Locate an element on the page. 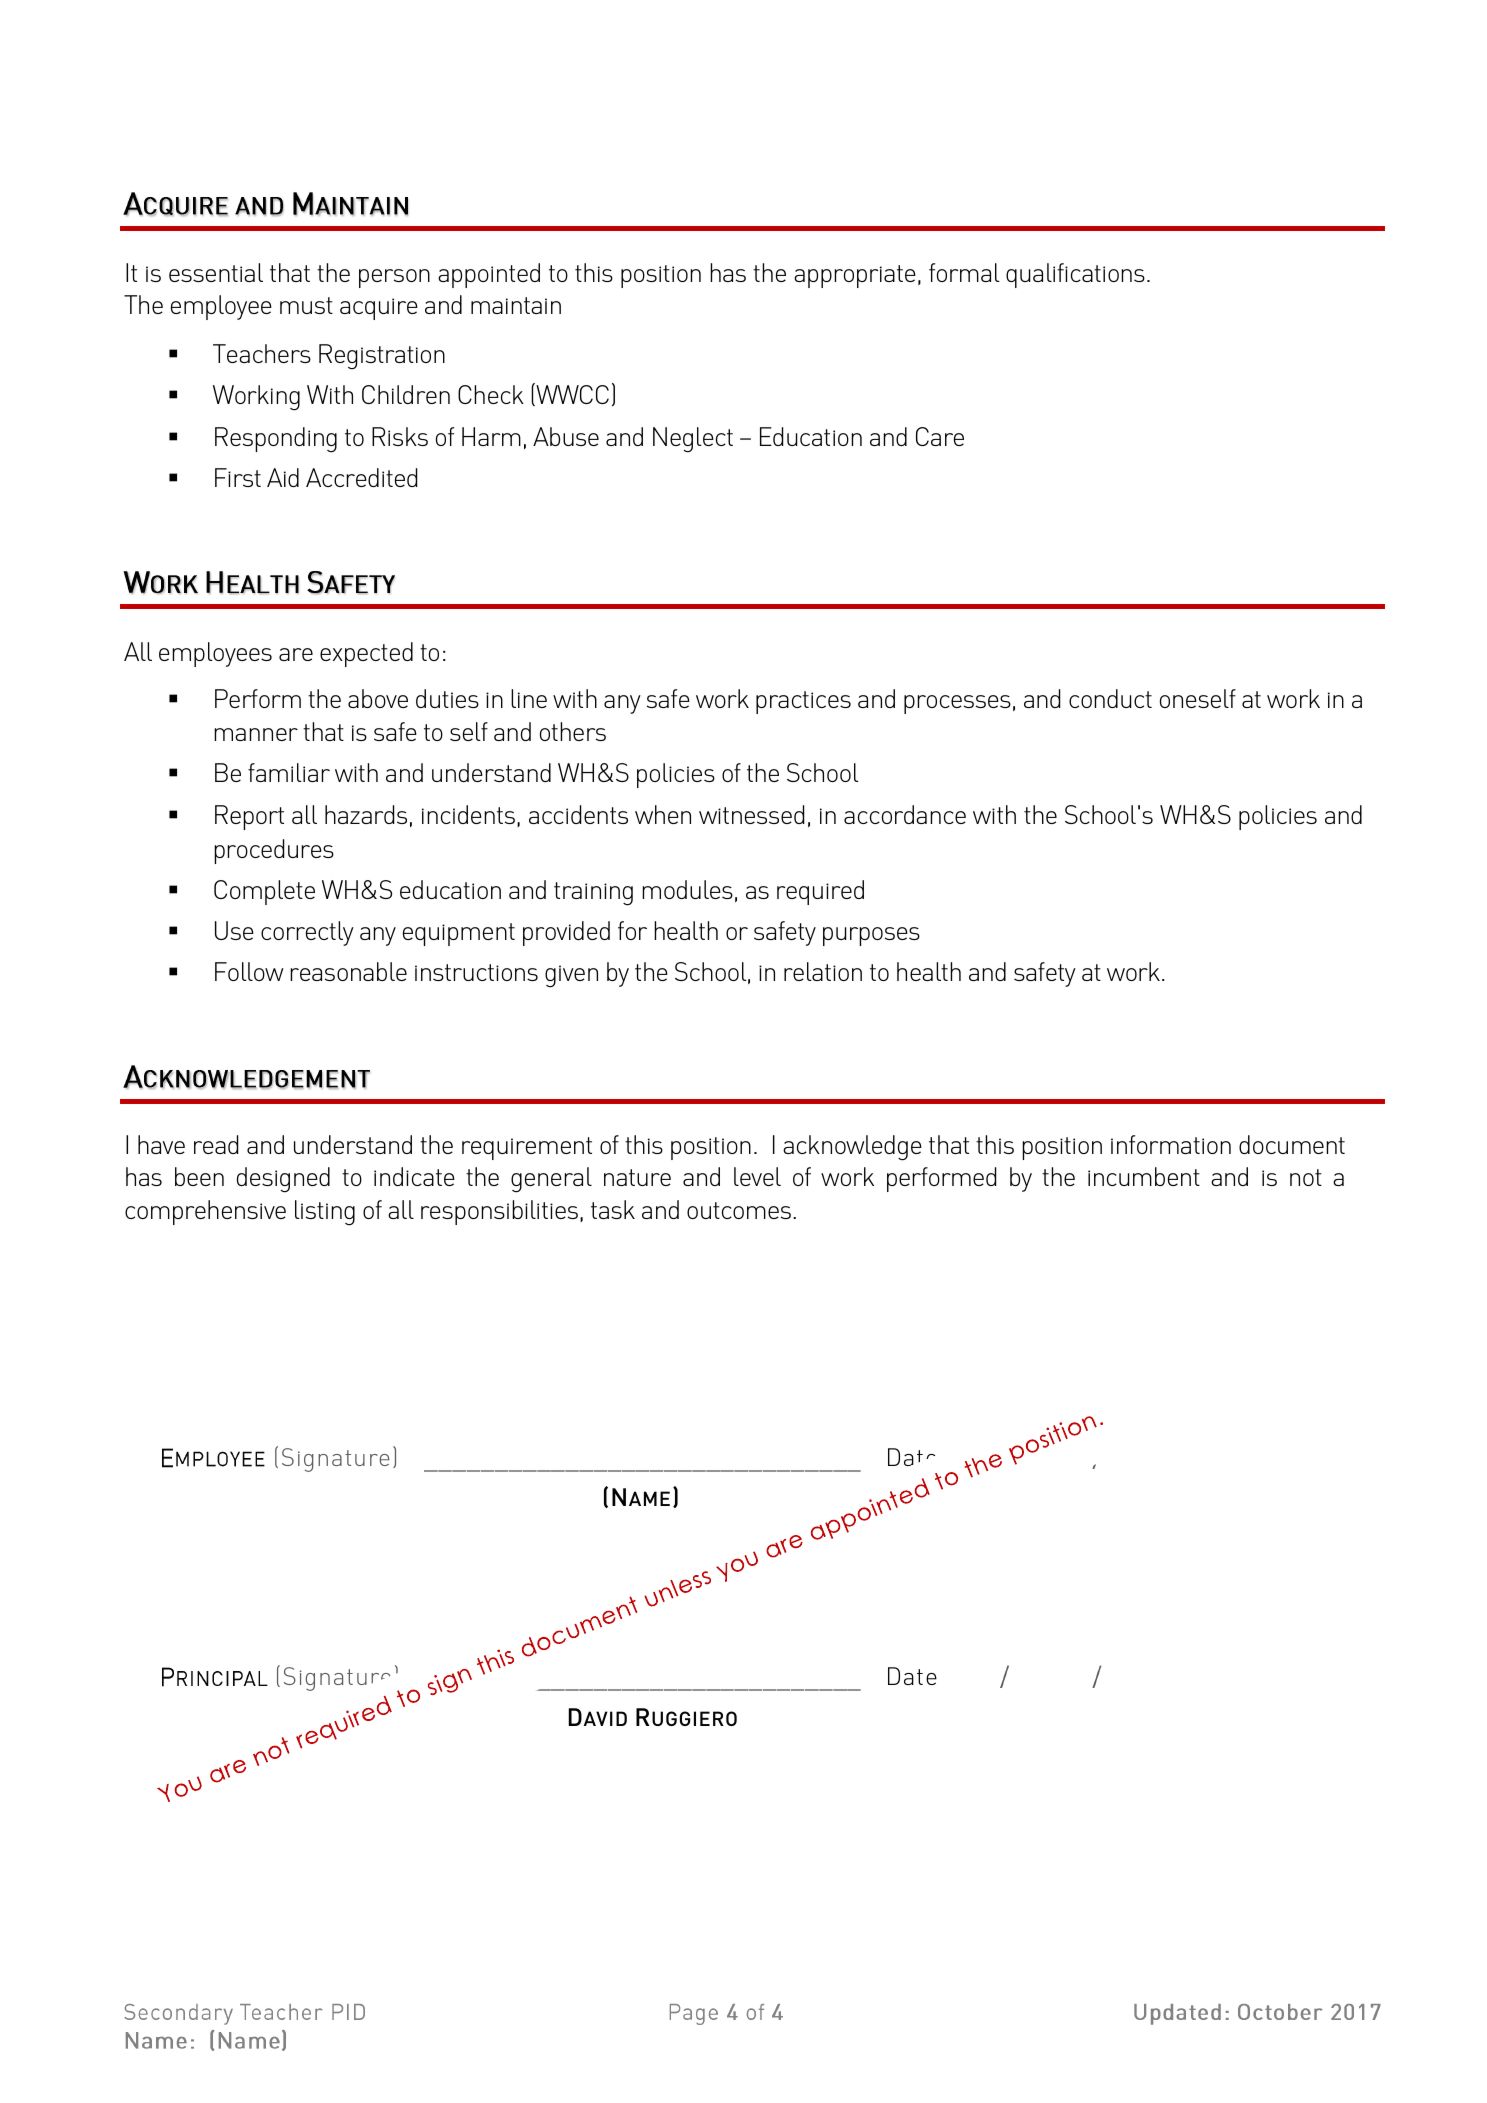 This image has height=2103, width=1487. qualifications is located at coordinates (1075, 275).
